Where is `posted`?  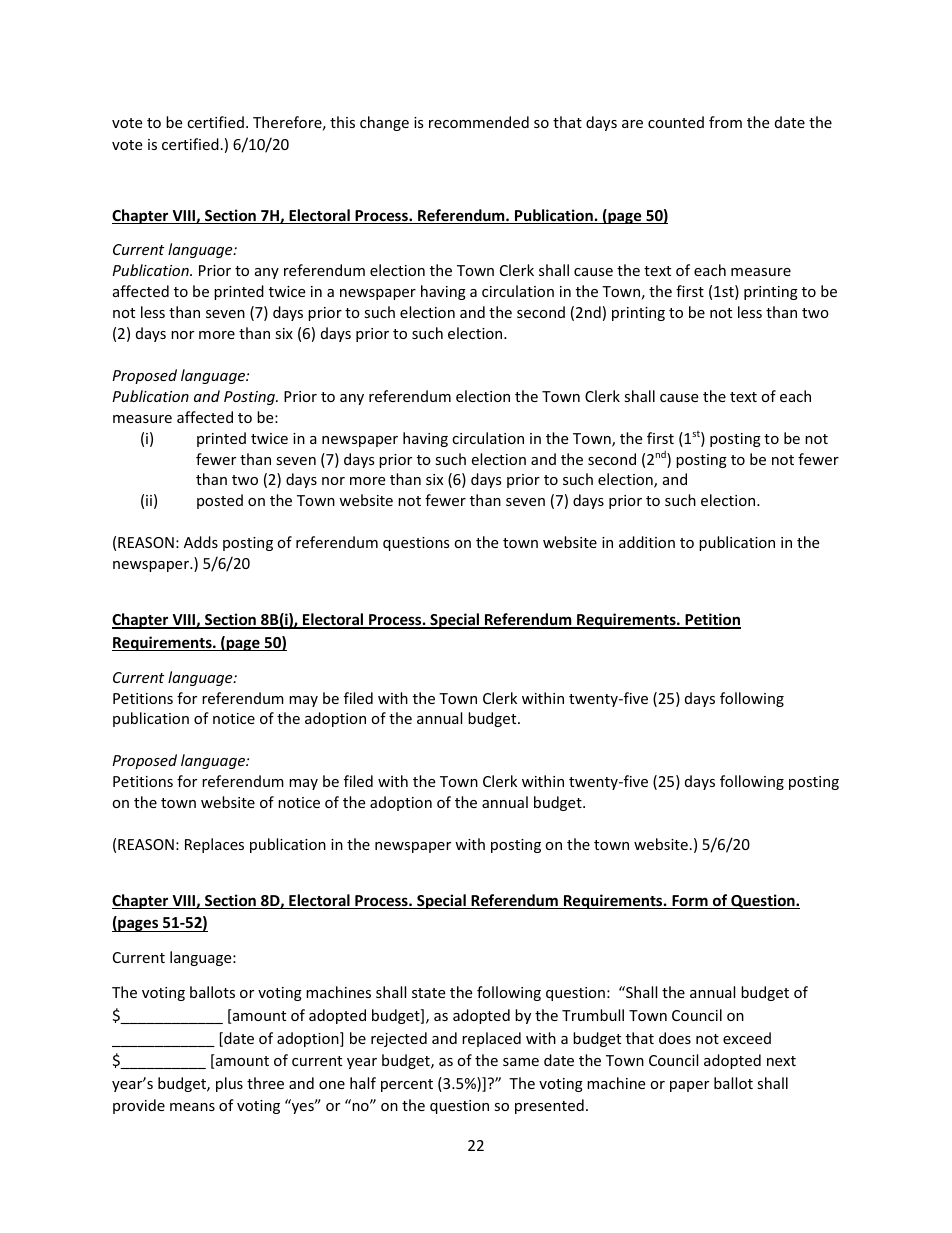 posted is located at coordinates (220, 501).
